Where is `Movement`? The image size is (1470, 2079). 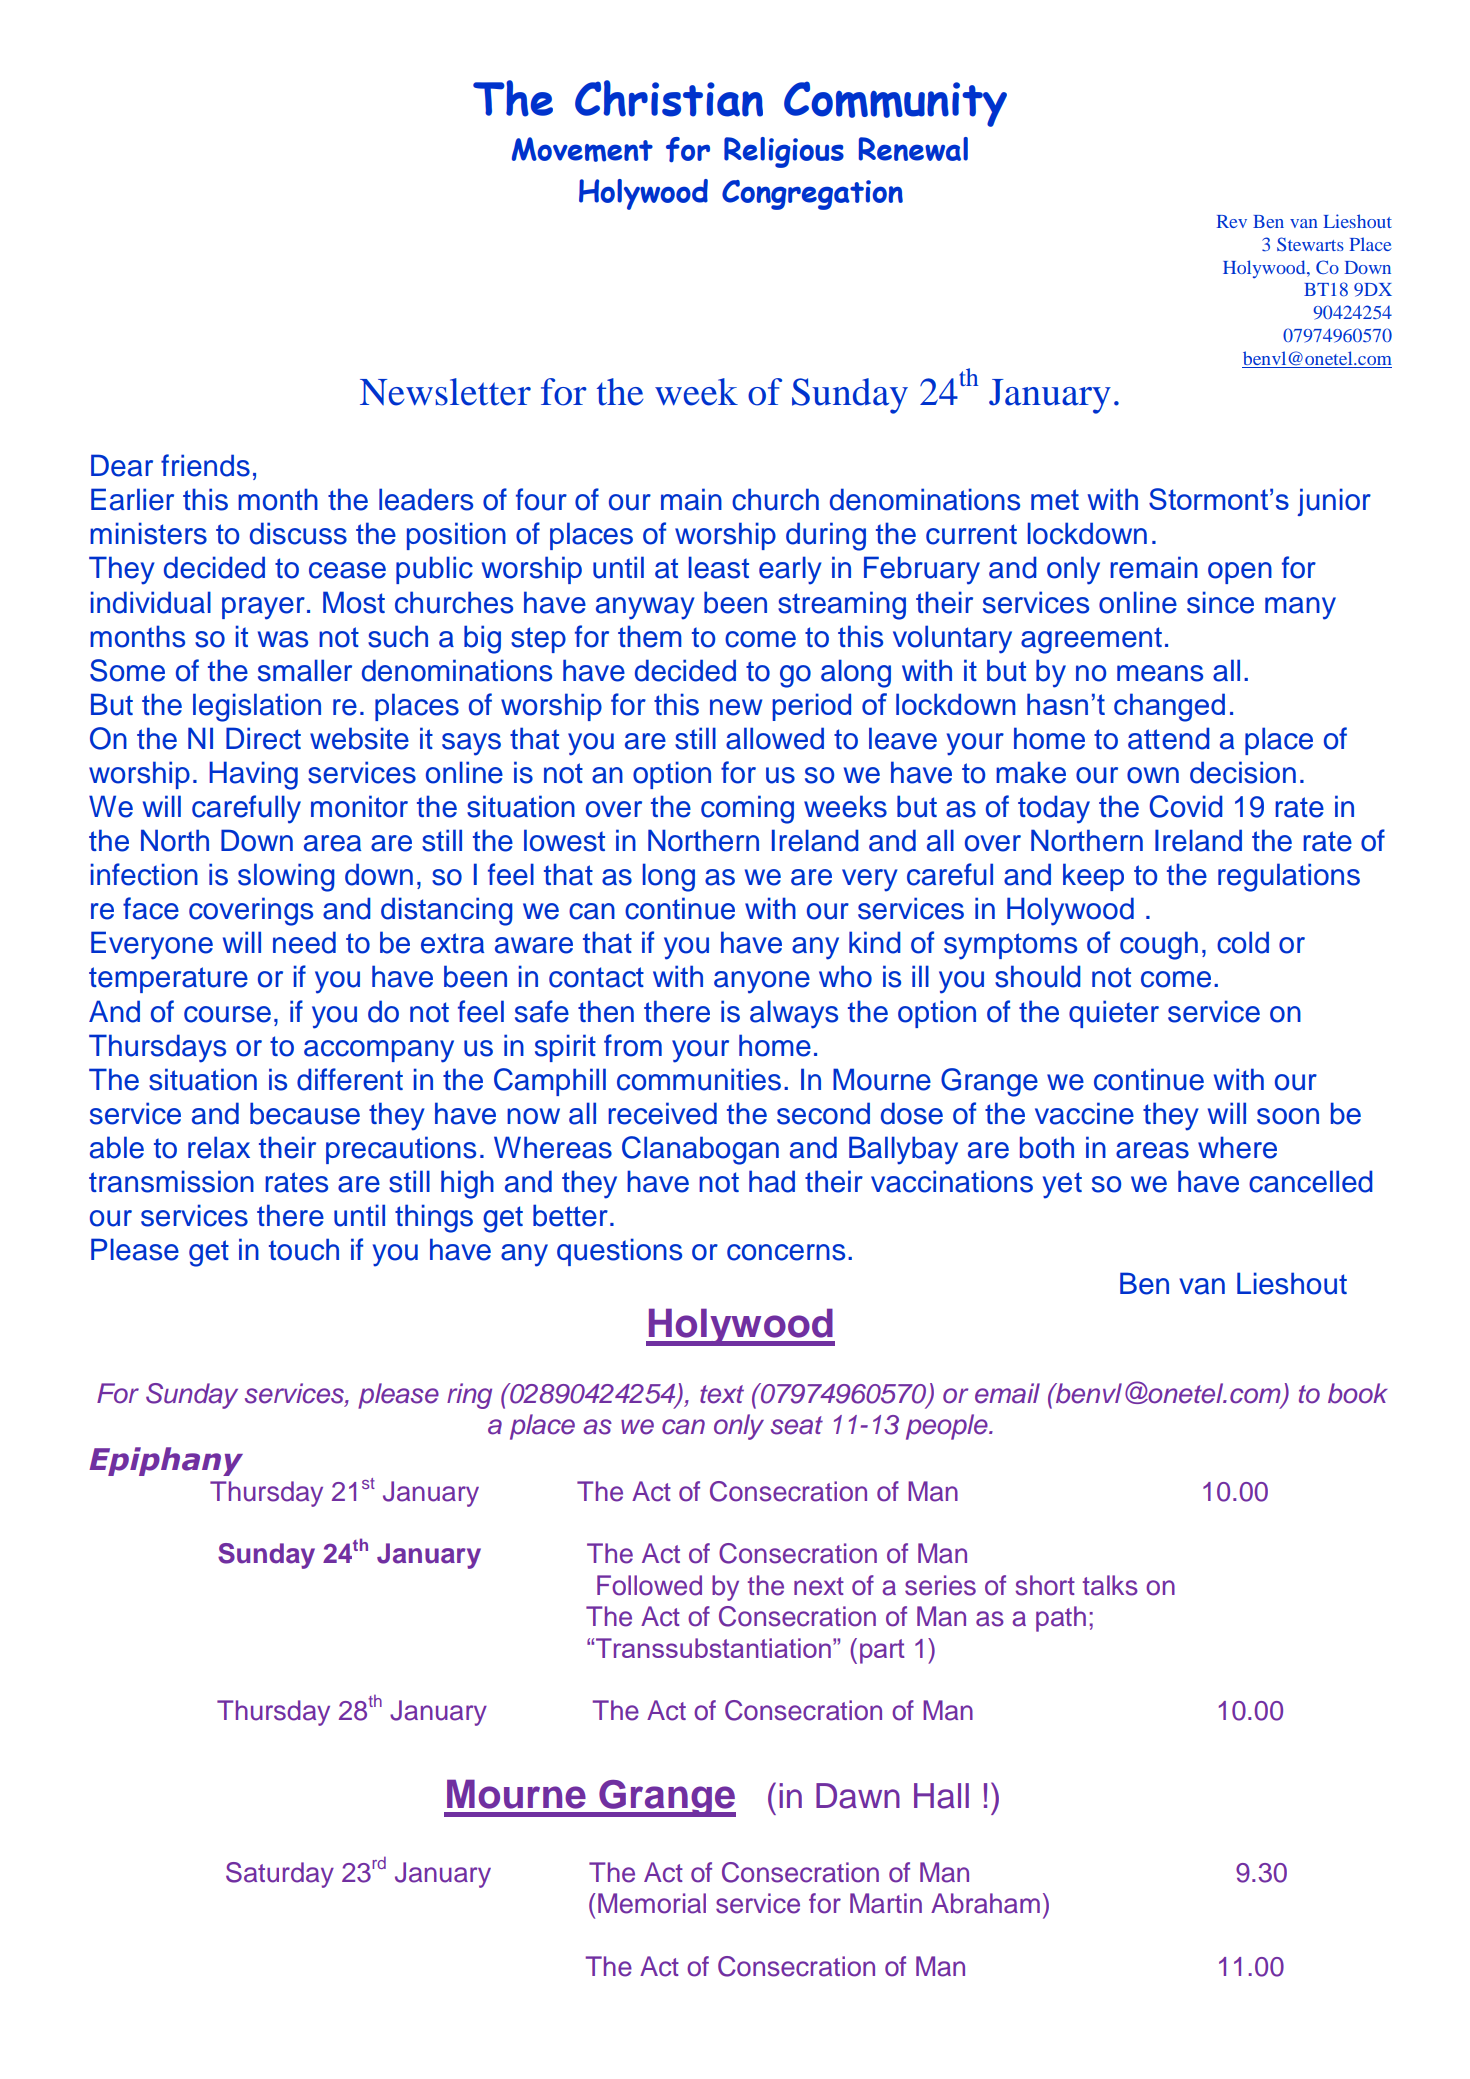 Movement is located at coordinates (582, 149).
